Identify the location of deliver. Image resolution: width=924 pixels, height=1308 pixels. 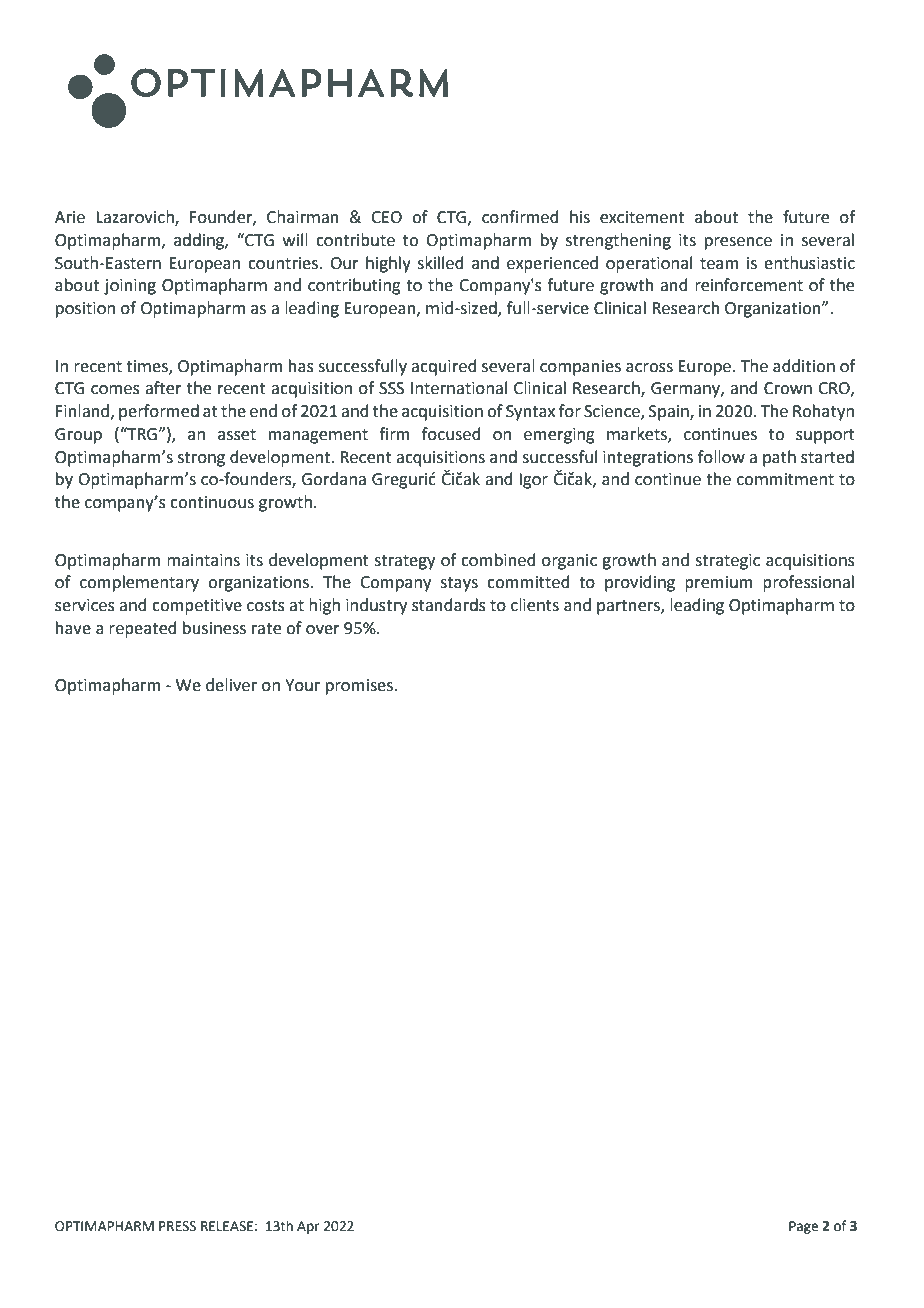
(231, 685).
